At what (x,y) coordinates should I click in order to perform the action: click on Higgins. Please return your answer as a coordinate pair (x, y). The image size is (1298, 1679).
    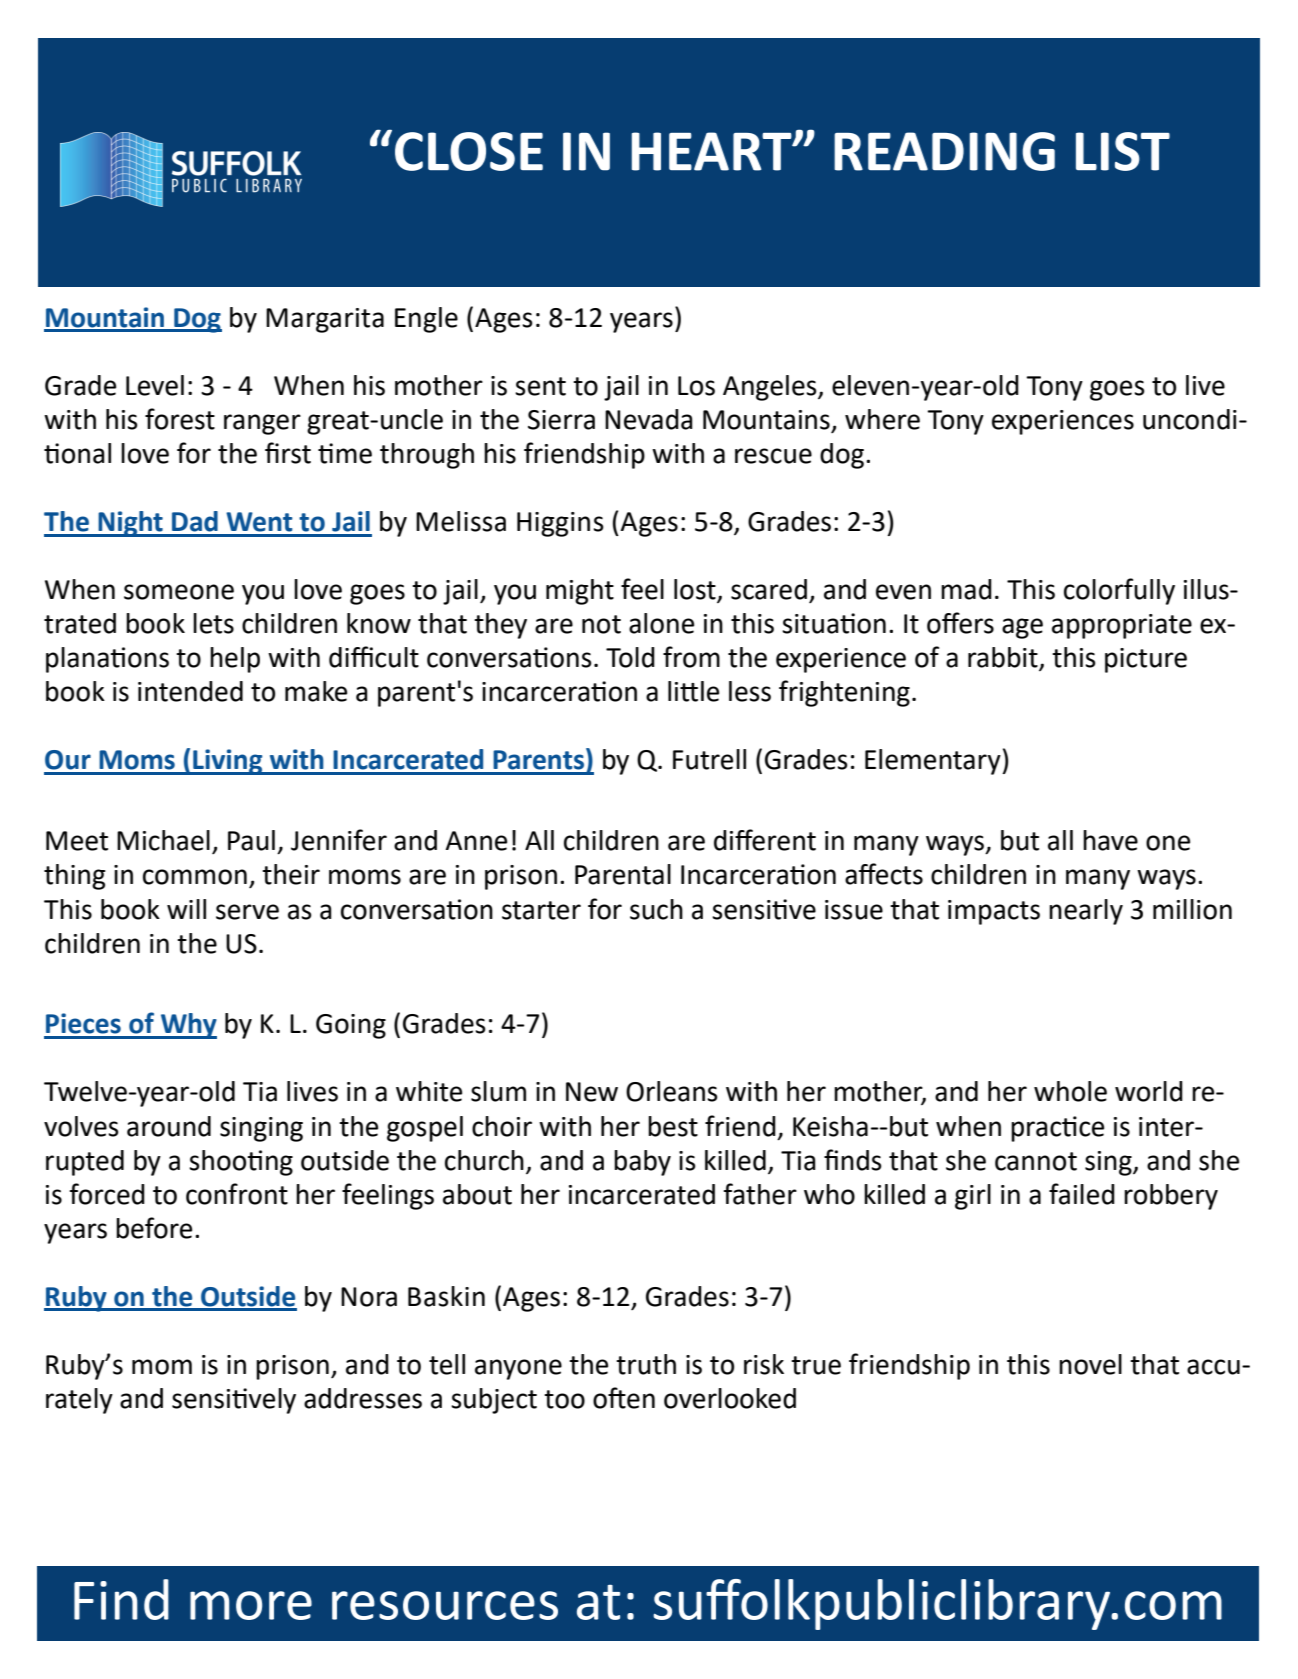
    Looking at the image, I should click on (560, 524).
